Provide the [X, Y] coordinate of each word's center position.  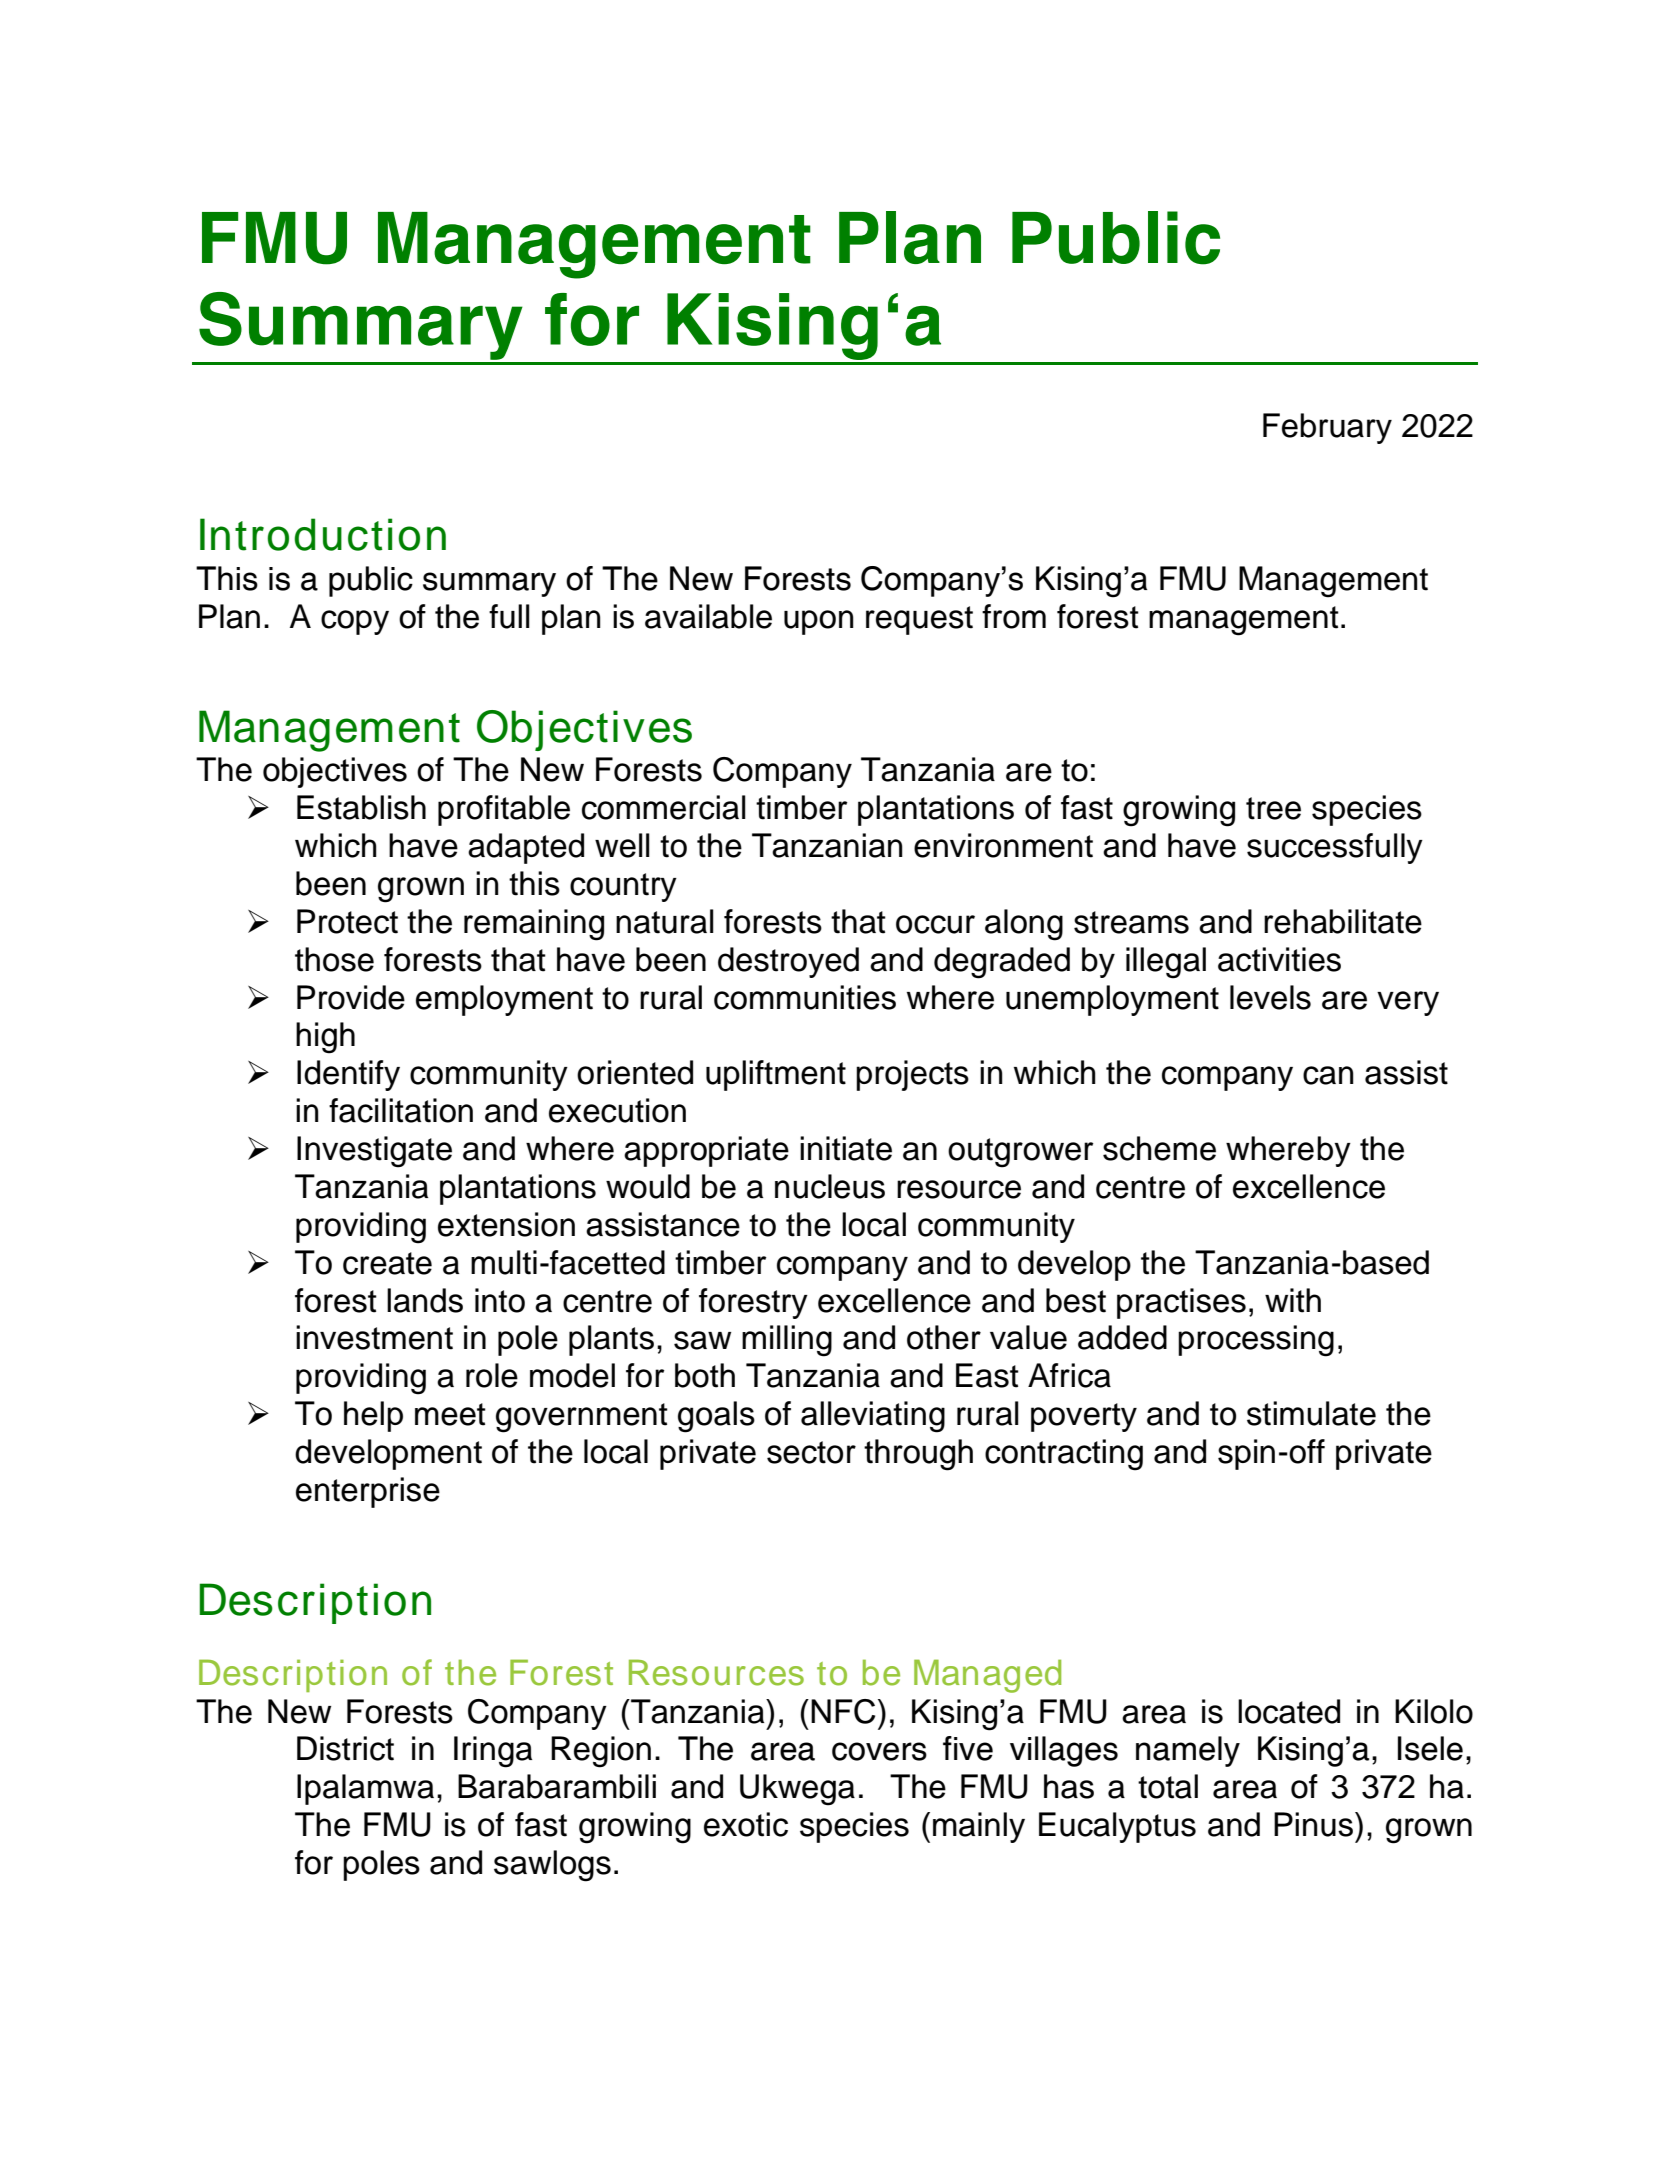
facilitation [401, 1110]
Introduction [323, 534]
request [919, 620]
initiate [846, 1148]
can [1328, 1075]
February [1327, 428]
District [345, 1748]
